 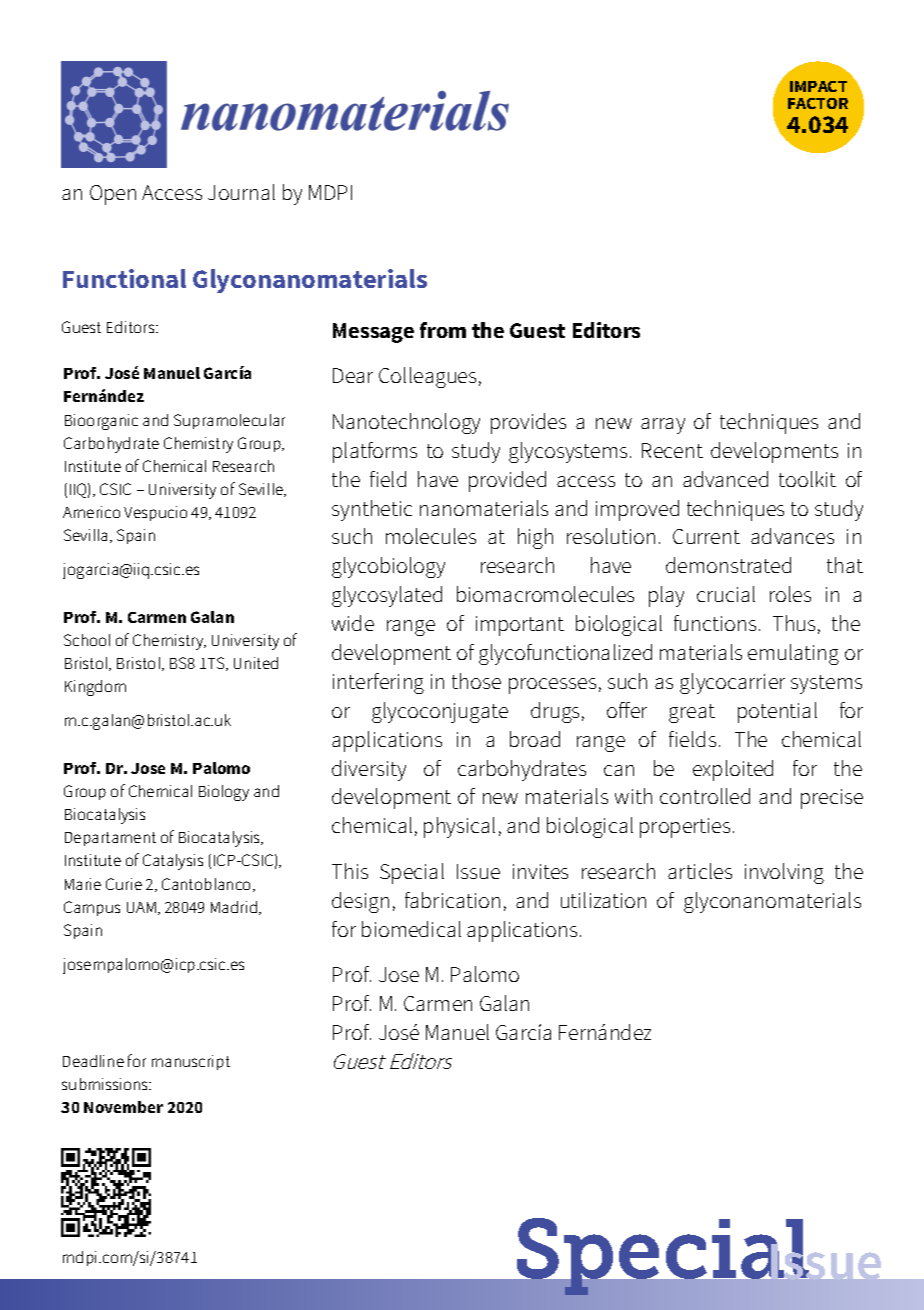 I want to click on Supramolecular, so click(x=229, y=421).
